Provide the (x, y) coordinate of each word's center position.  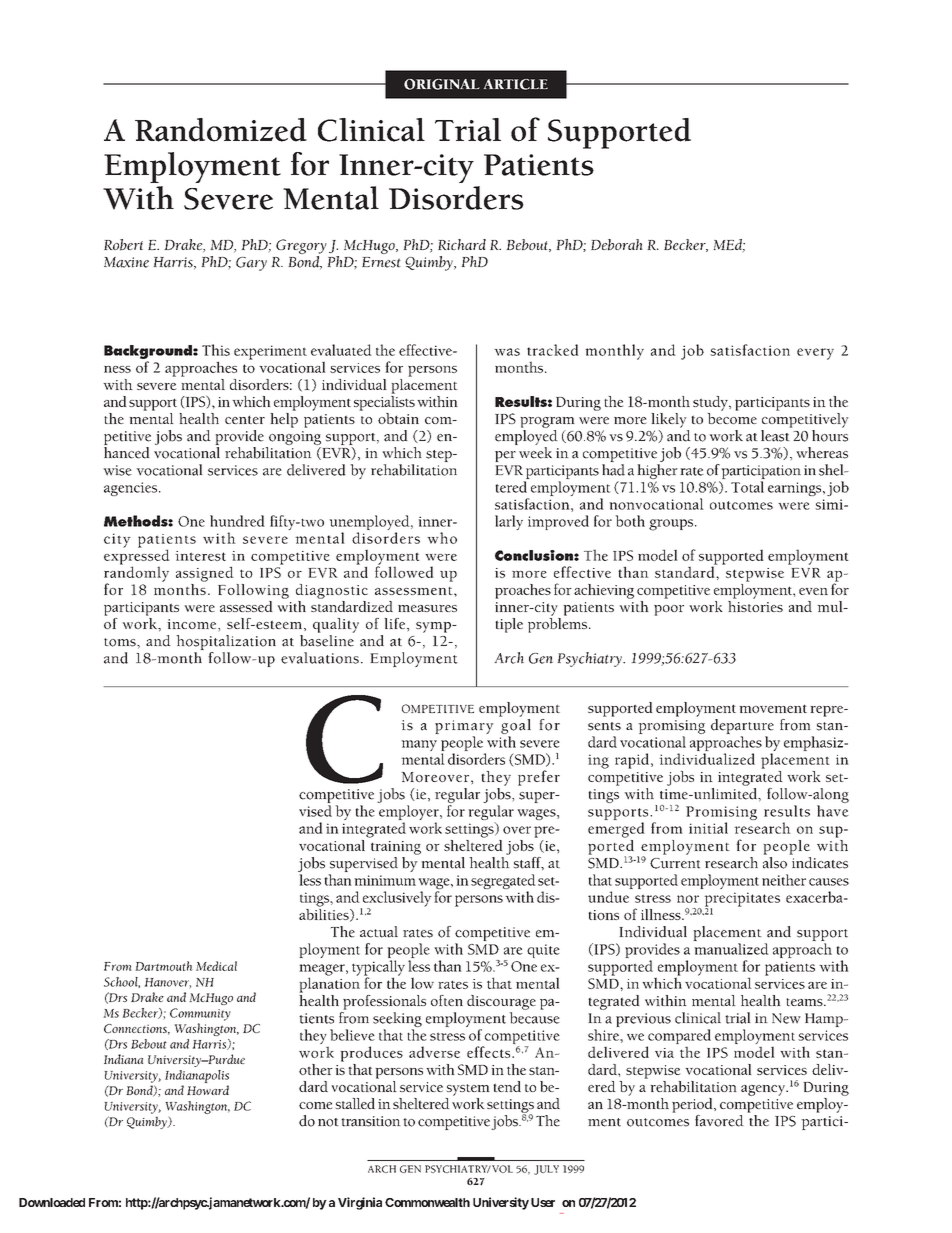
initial (708, 828)
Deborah (617, 245)
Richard (462, 244)
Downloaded (52, 1202)
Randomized (221, 130)
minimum (385, 880)
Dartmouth (163, 966)
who (442, 538)
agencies (132, 489)
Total (747, 487)
